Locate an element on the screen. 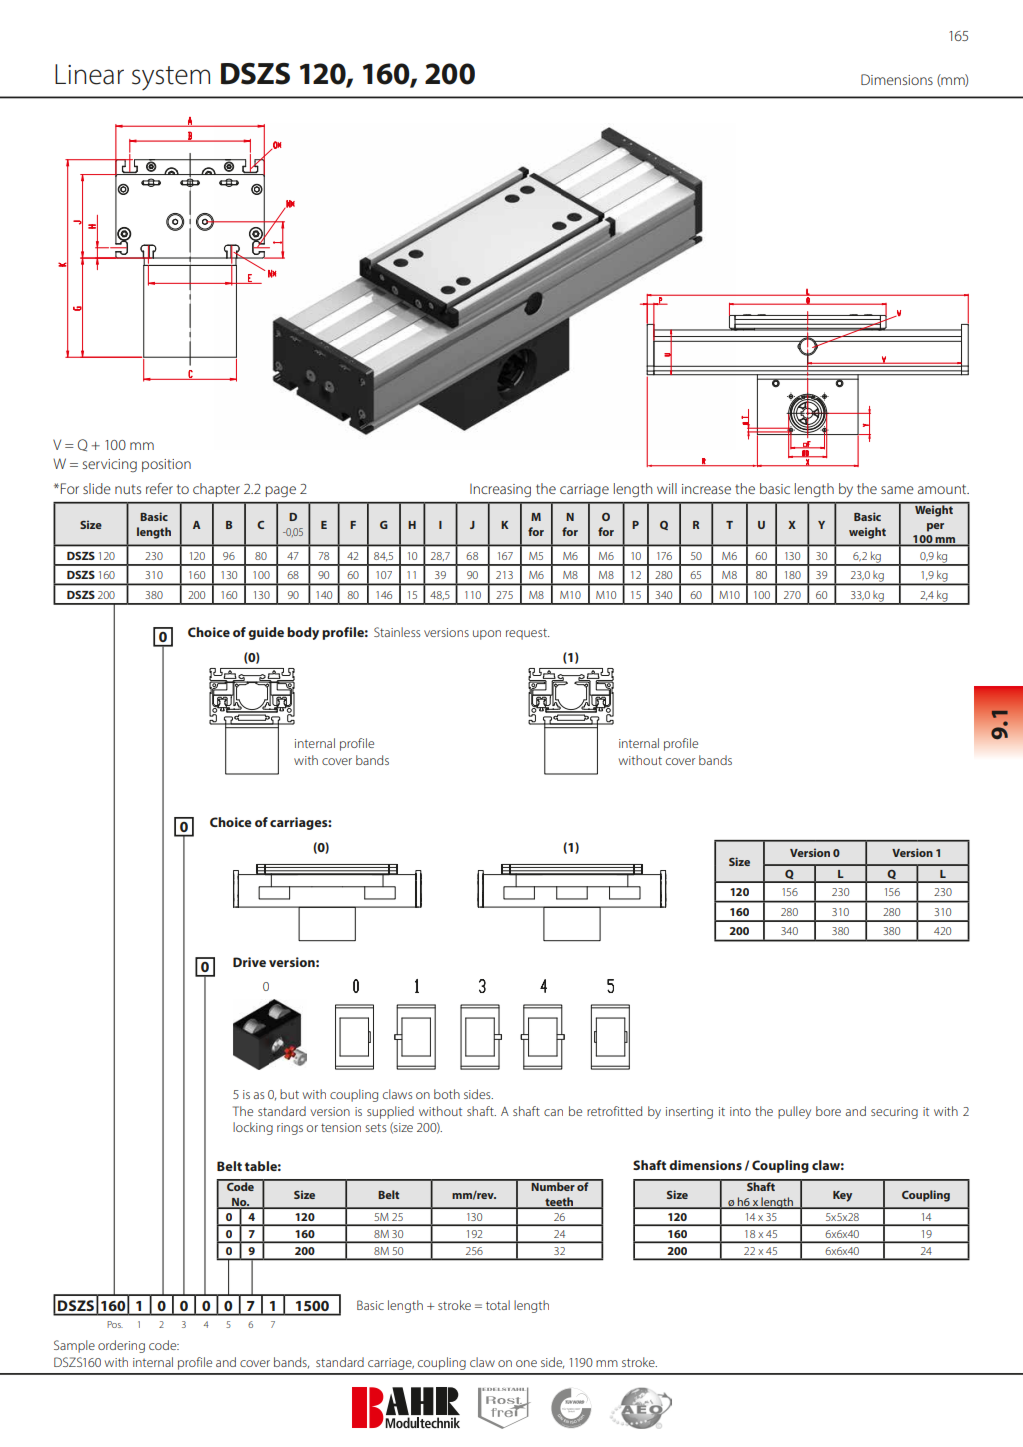 The width and height of the screenshot is (1023, 1447). ordering is located at coordinates (121, 1346).
